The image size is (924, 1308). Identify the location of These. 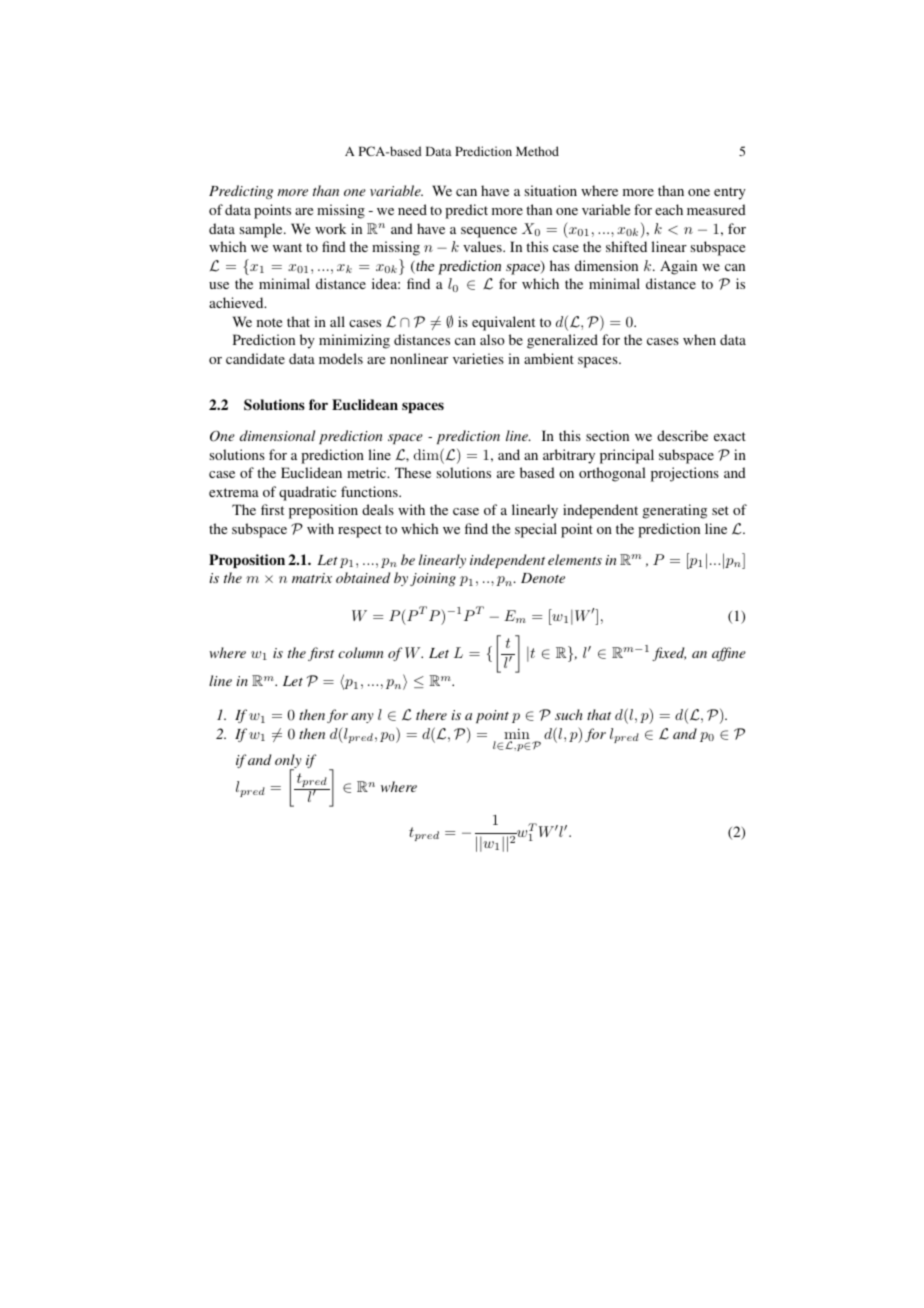
(413, 472).
